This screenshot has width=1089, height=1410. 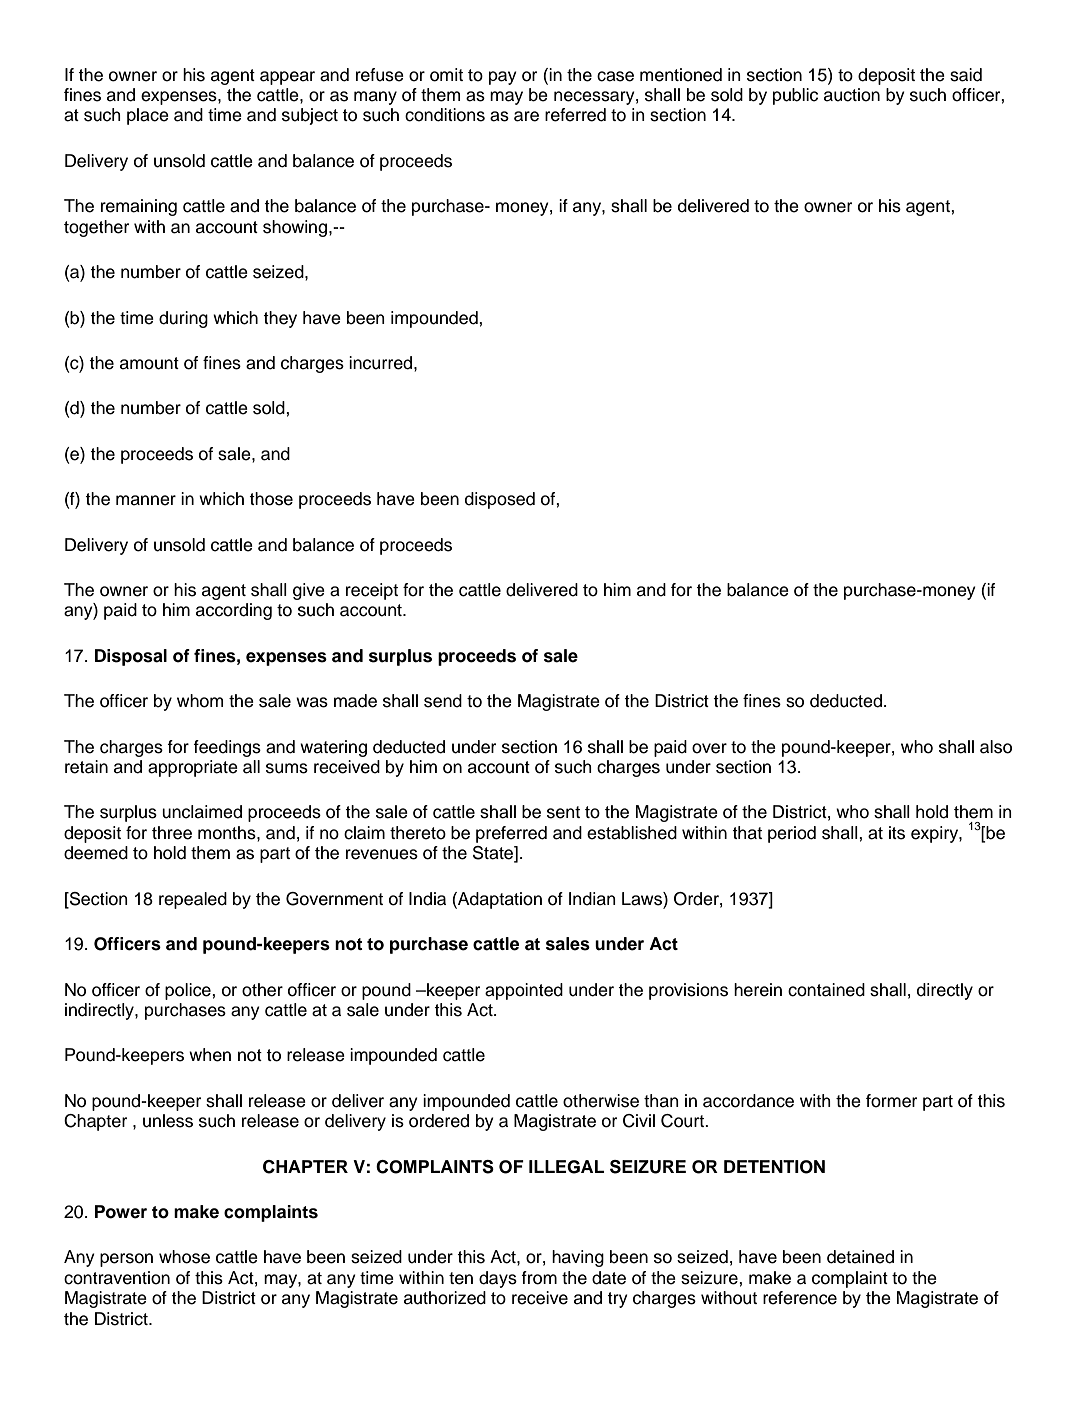 I want to click on whom, so click(x=200, y=701).
